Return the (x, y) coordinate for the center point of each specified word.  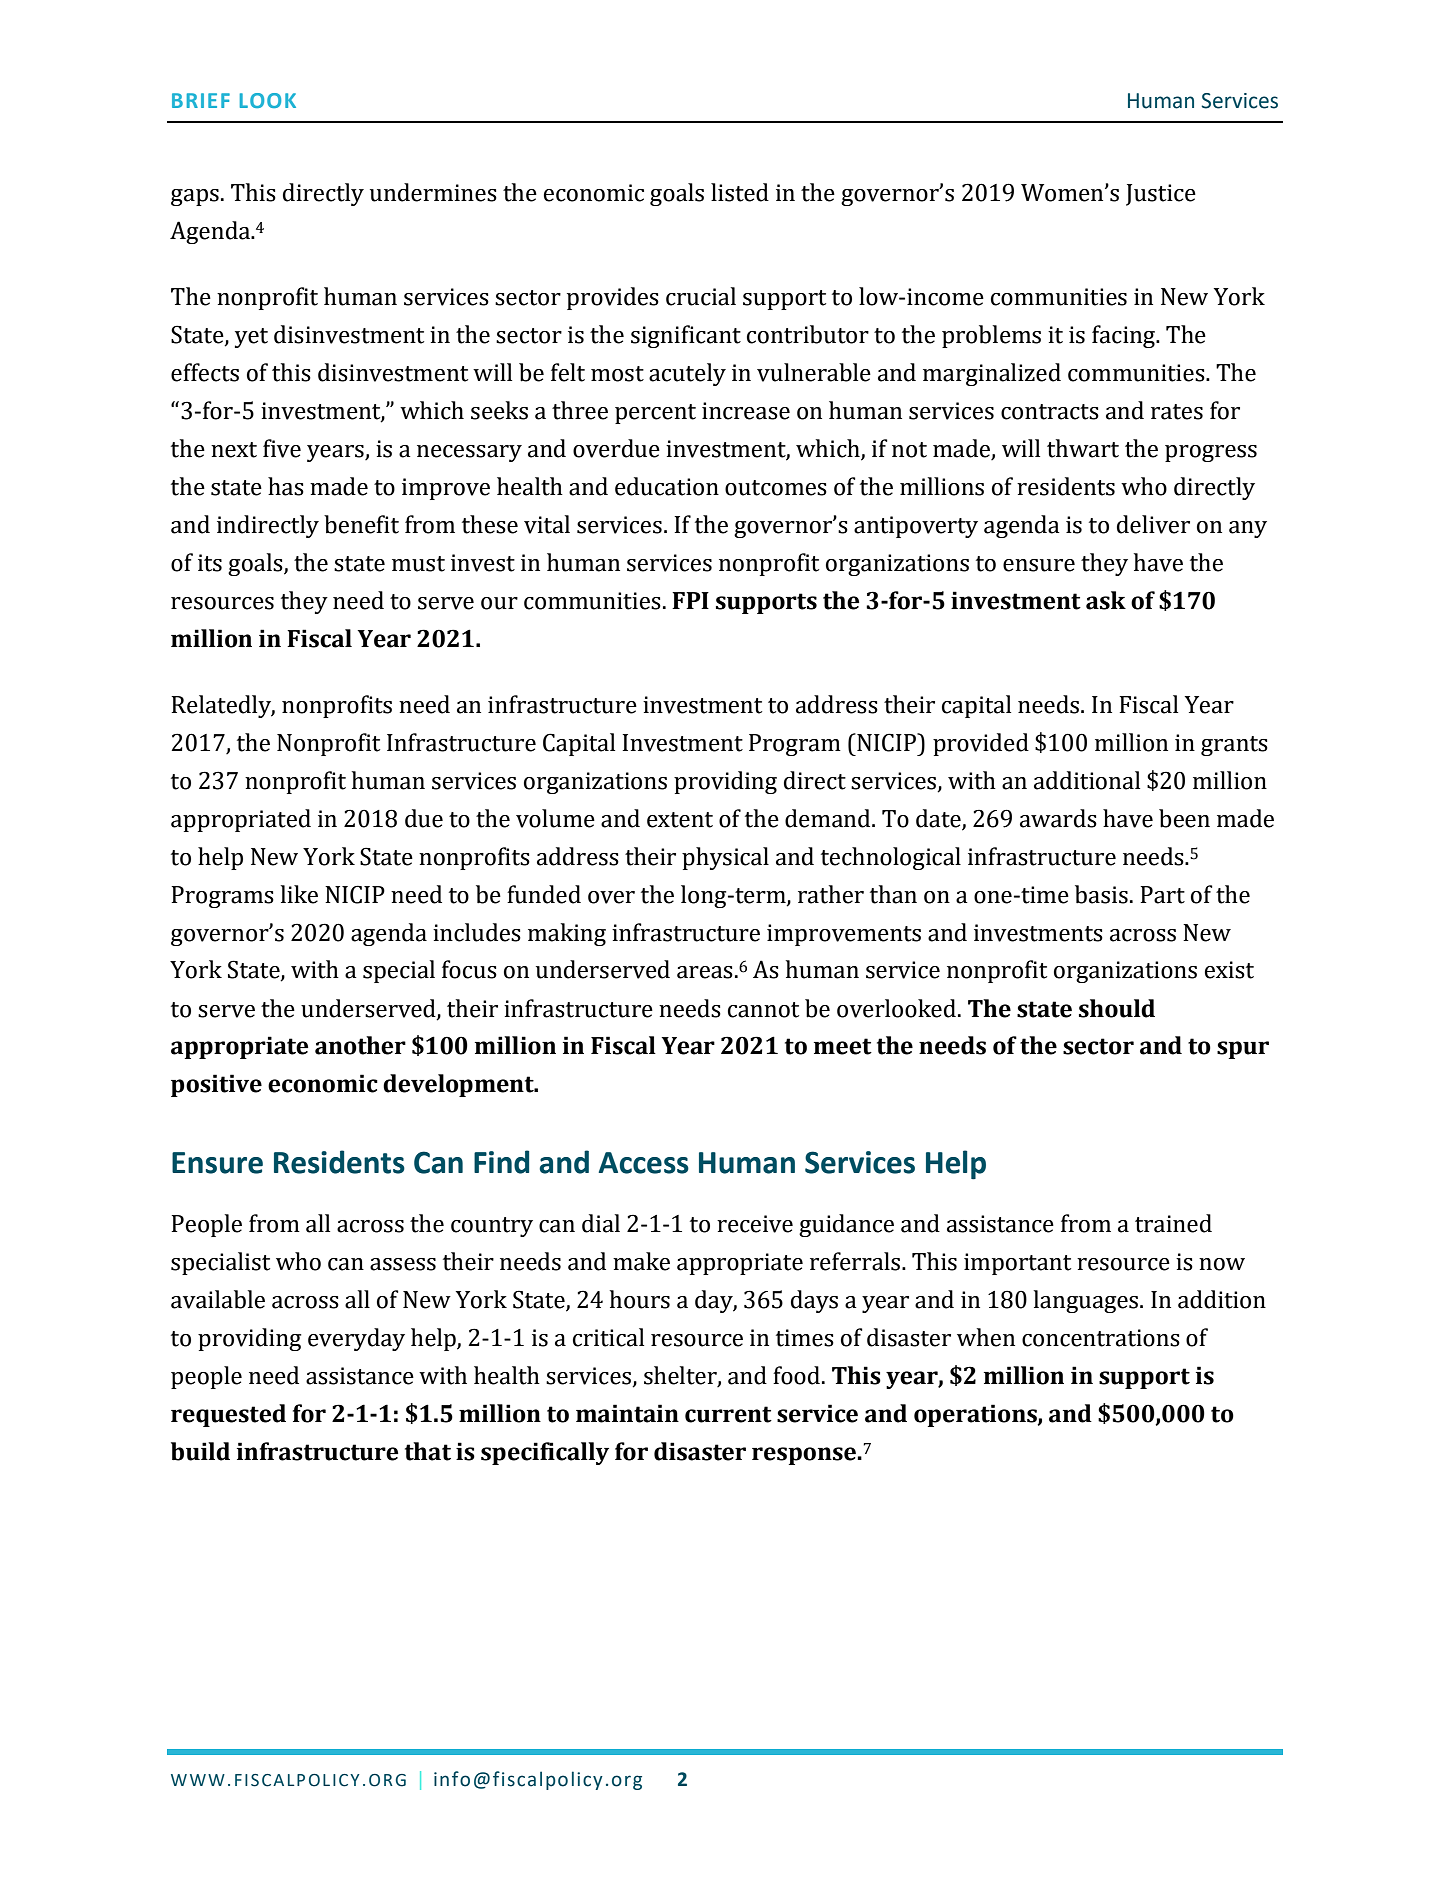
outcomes (776, 488)
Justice (1161, 195)
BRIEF (201, 100)
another (360, 1045)
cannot (763, 1010)
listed (740, 192)
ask (1106, 600)
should (1117, 1008)
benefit (361, 524)
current (728, 1414)
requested (228, 1415)
